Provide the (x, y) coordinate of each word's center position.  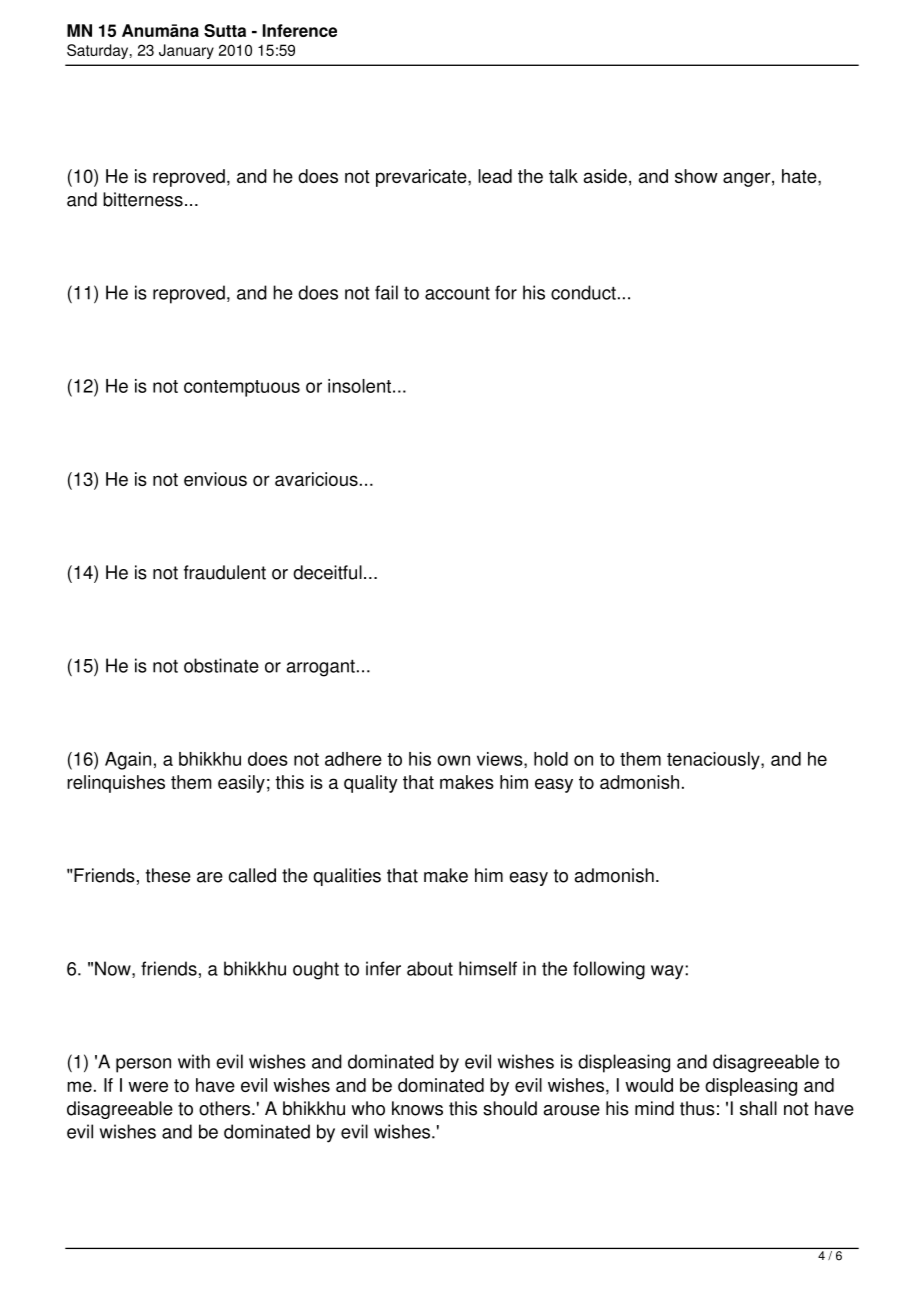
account (457, 293)
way (668, 972)
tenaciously (714, 761)
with (194, 1061)
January (186, 51)
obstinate (221, 665)
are (210, 877)
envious (215, 479)
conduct (583, 292)
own (453, 760)
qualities (347, 877)
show (696, 176)
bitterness (143, 199)
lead (495, 176)
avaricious (316, 479)
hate (800, 176)
